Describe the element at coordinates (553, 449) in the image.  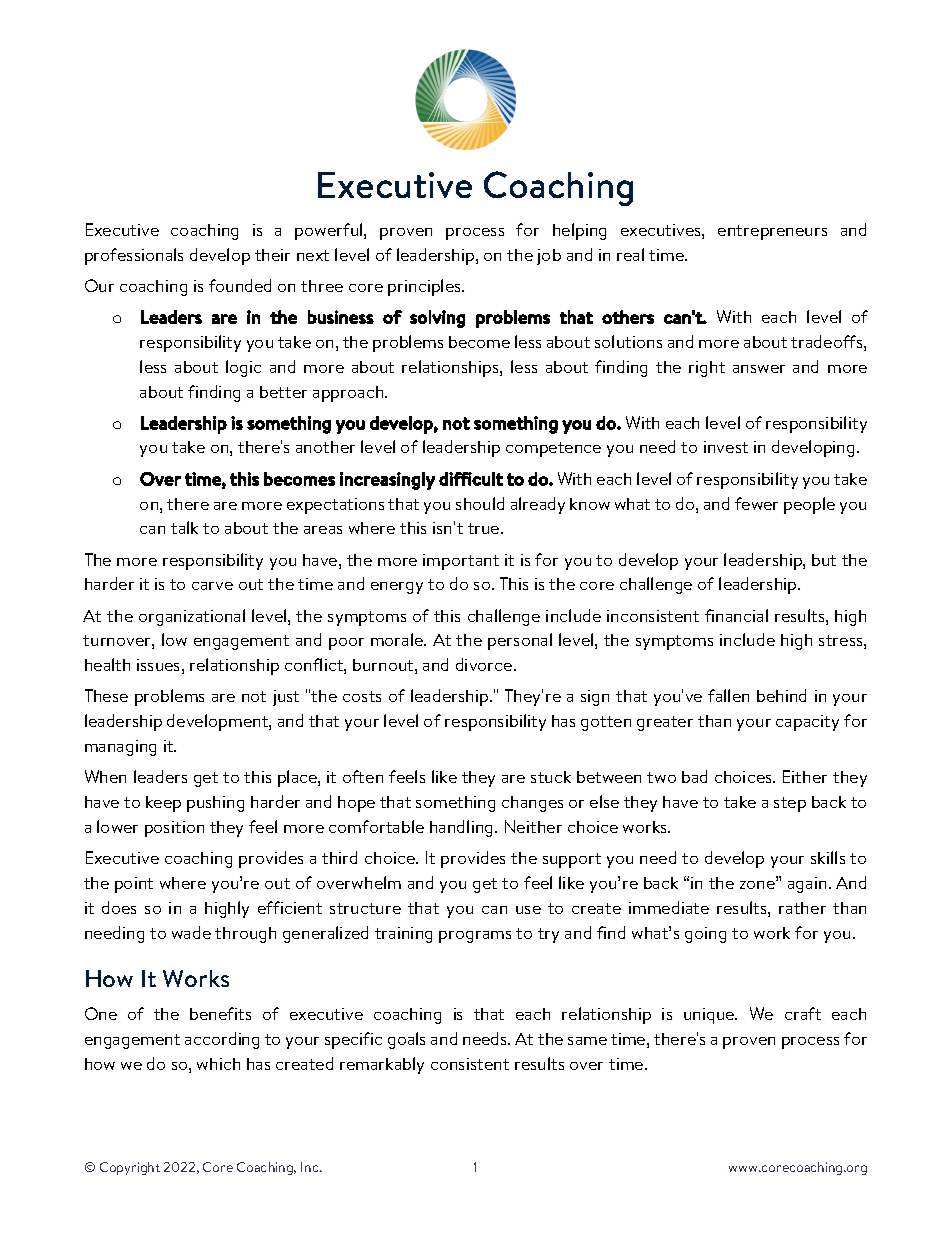
I see `competence` at that location.
